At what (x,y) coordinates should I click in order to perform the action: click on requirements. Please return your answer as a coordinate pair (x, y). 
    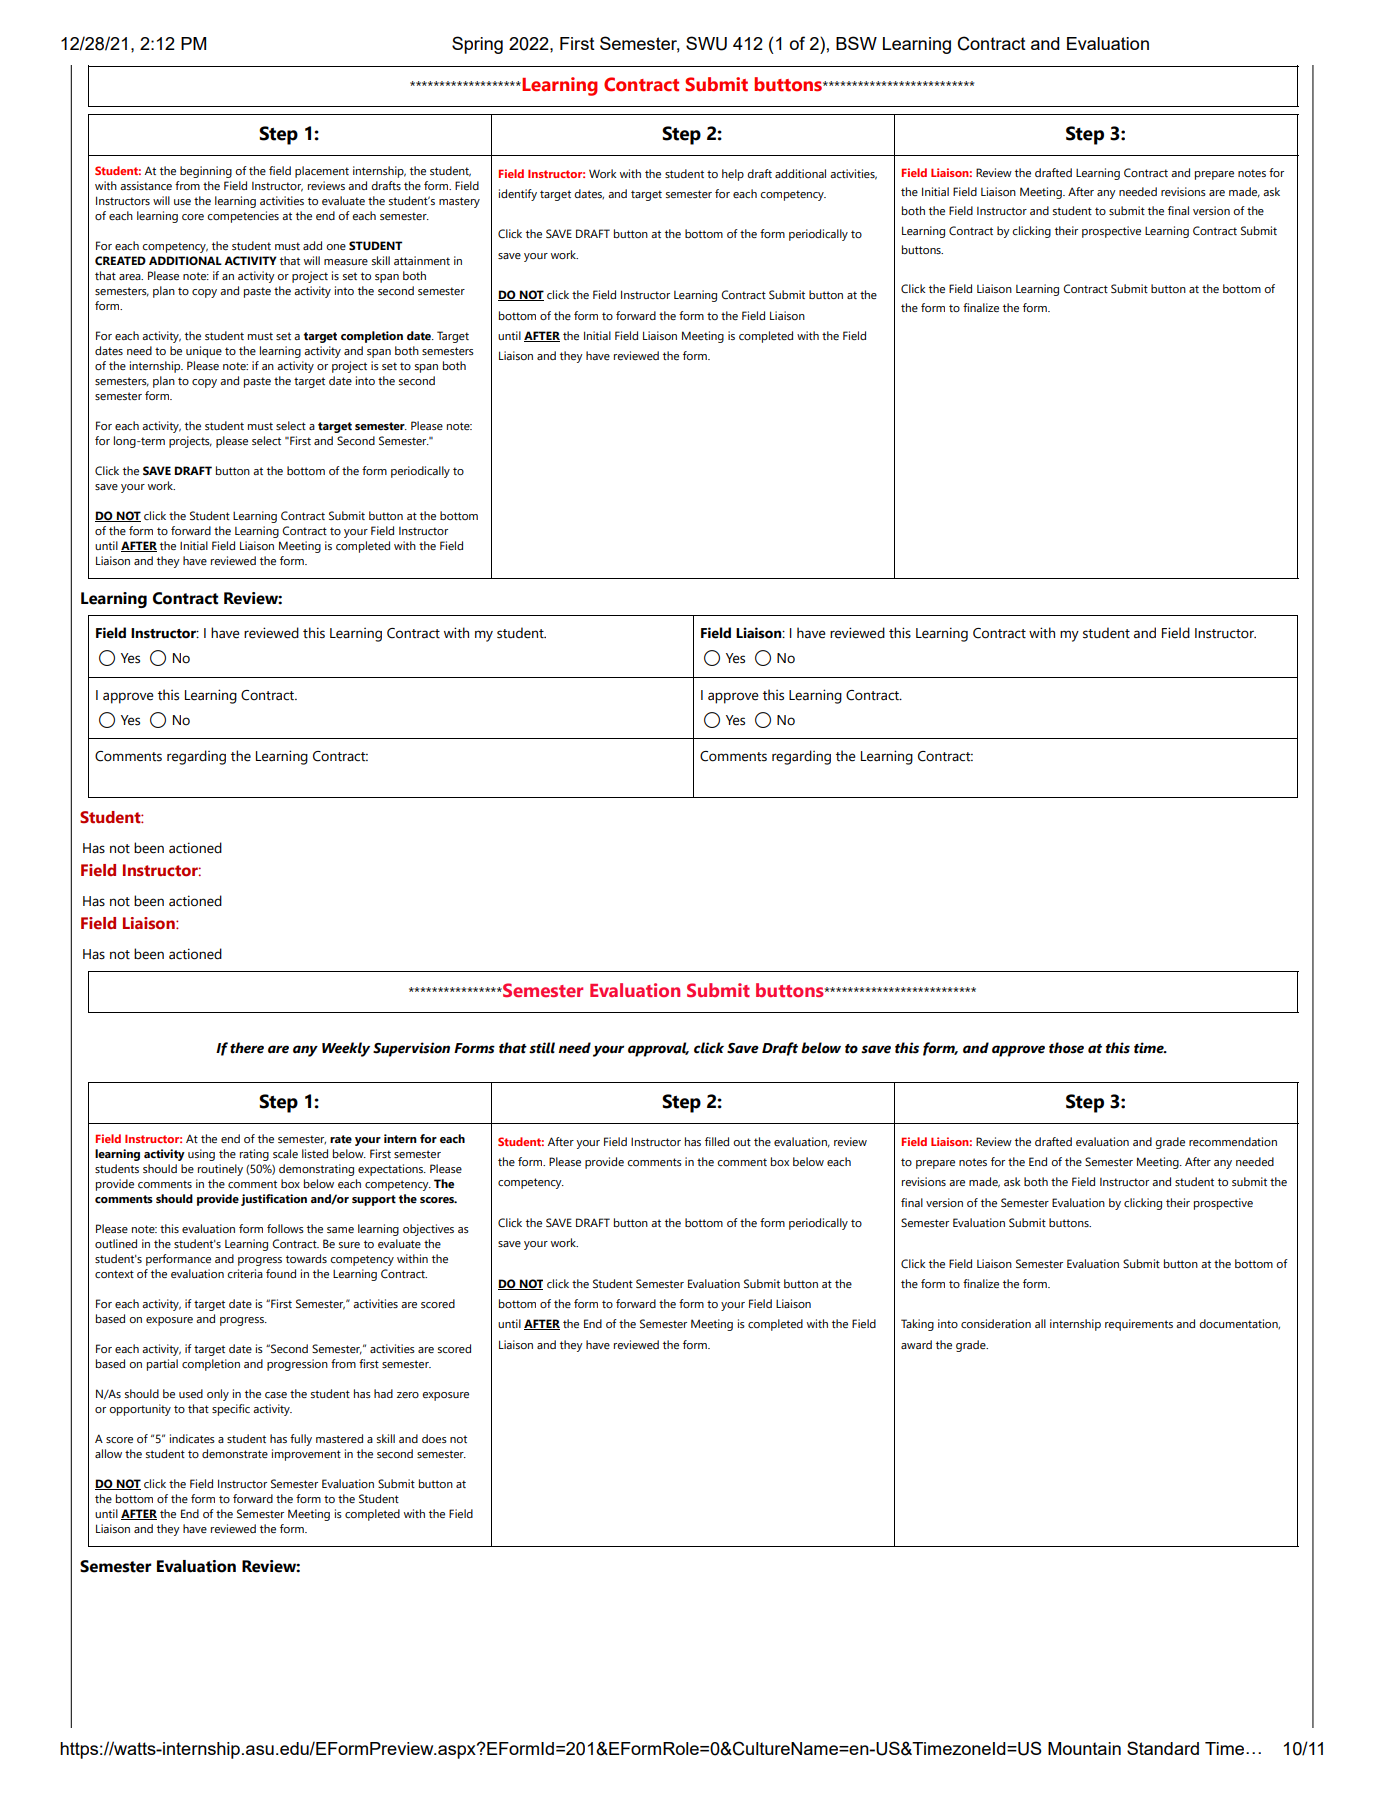
    Looking at the image, I should click on (1139, 1325).
